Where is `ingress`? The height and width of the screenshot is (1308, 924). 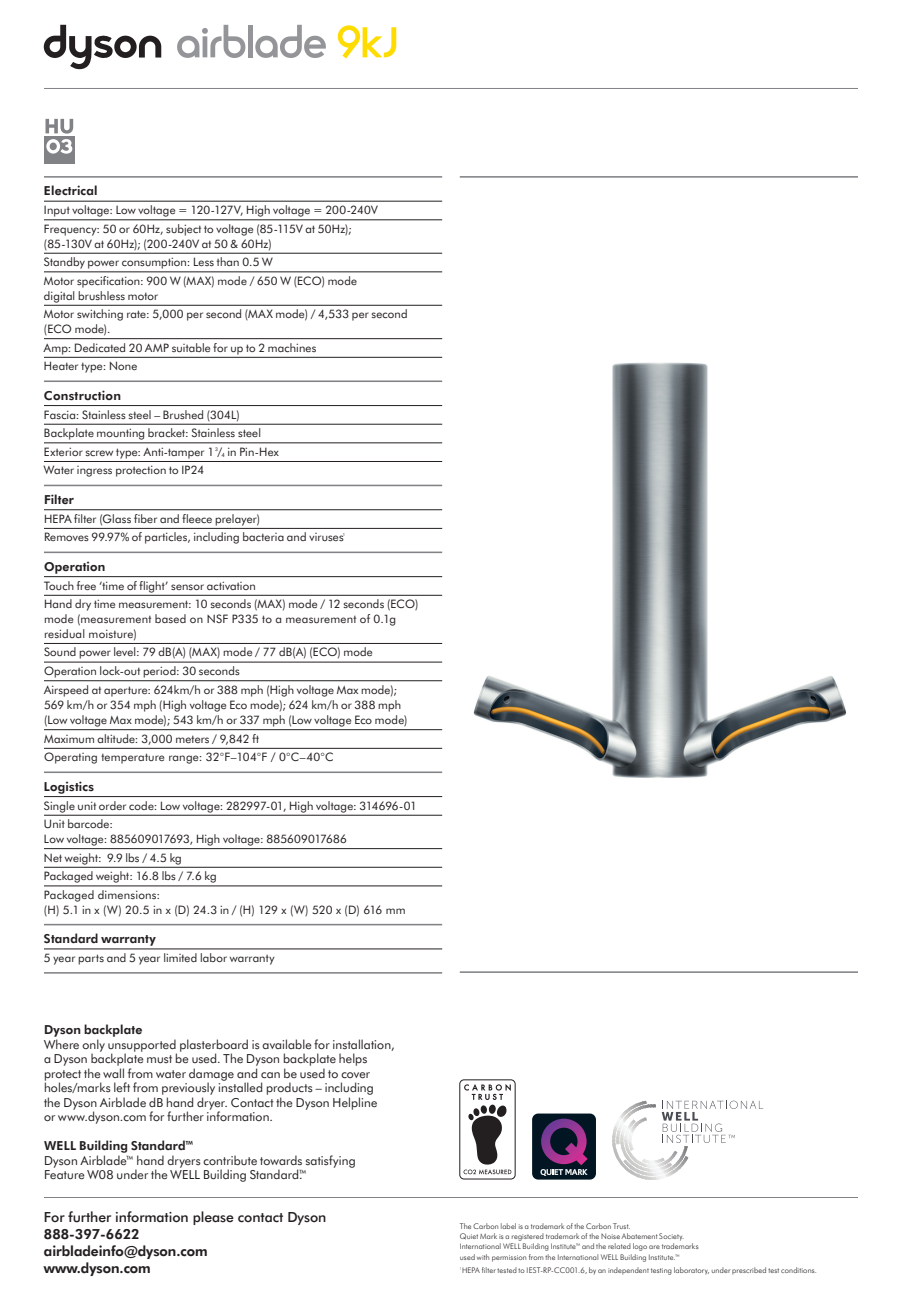 ingress is located at coordinates (94, 471).
